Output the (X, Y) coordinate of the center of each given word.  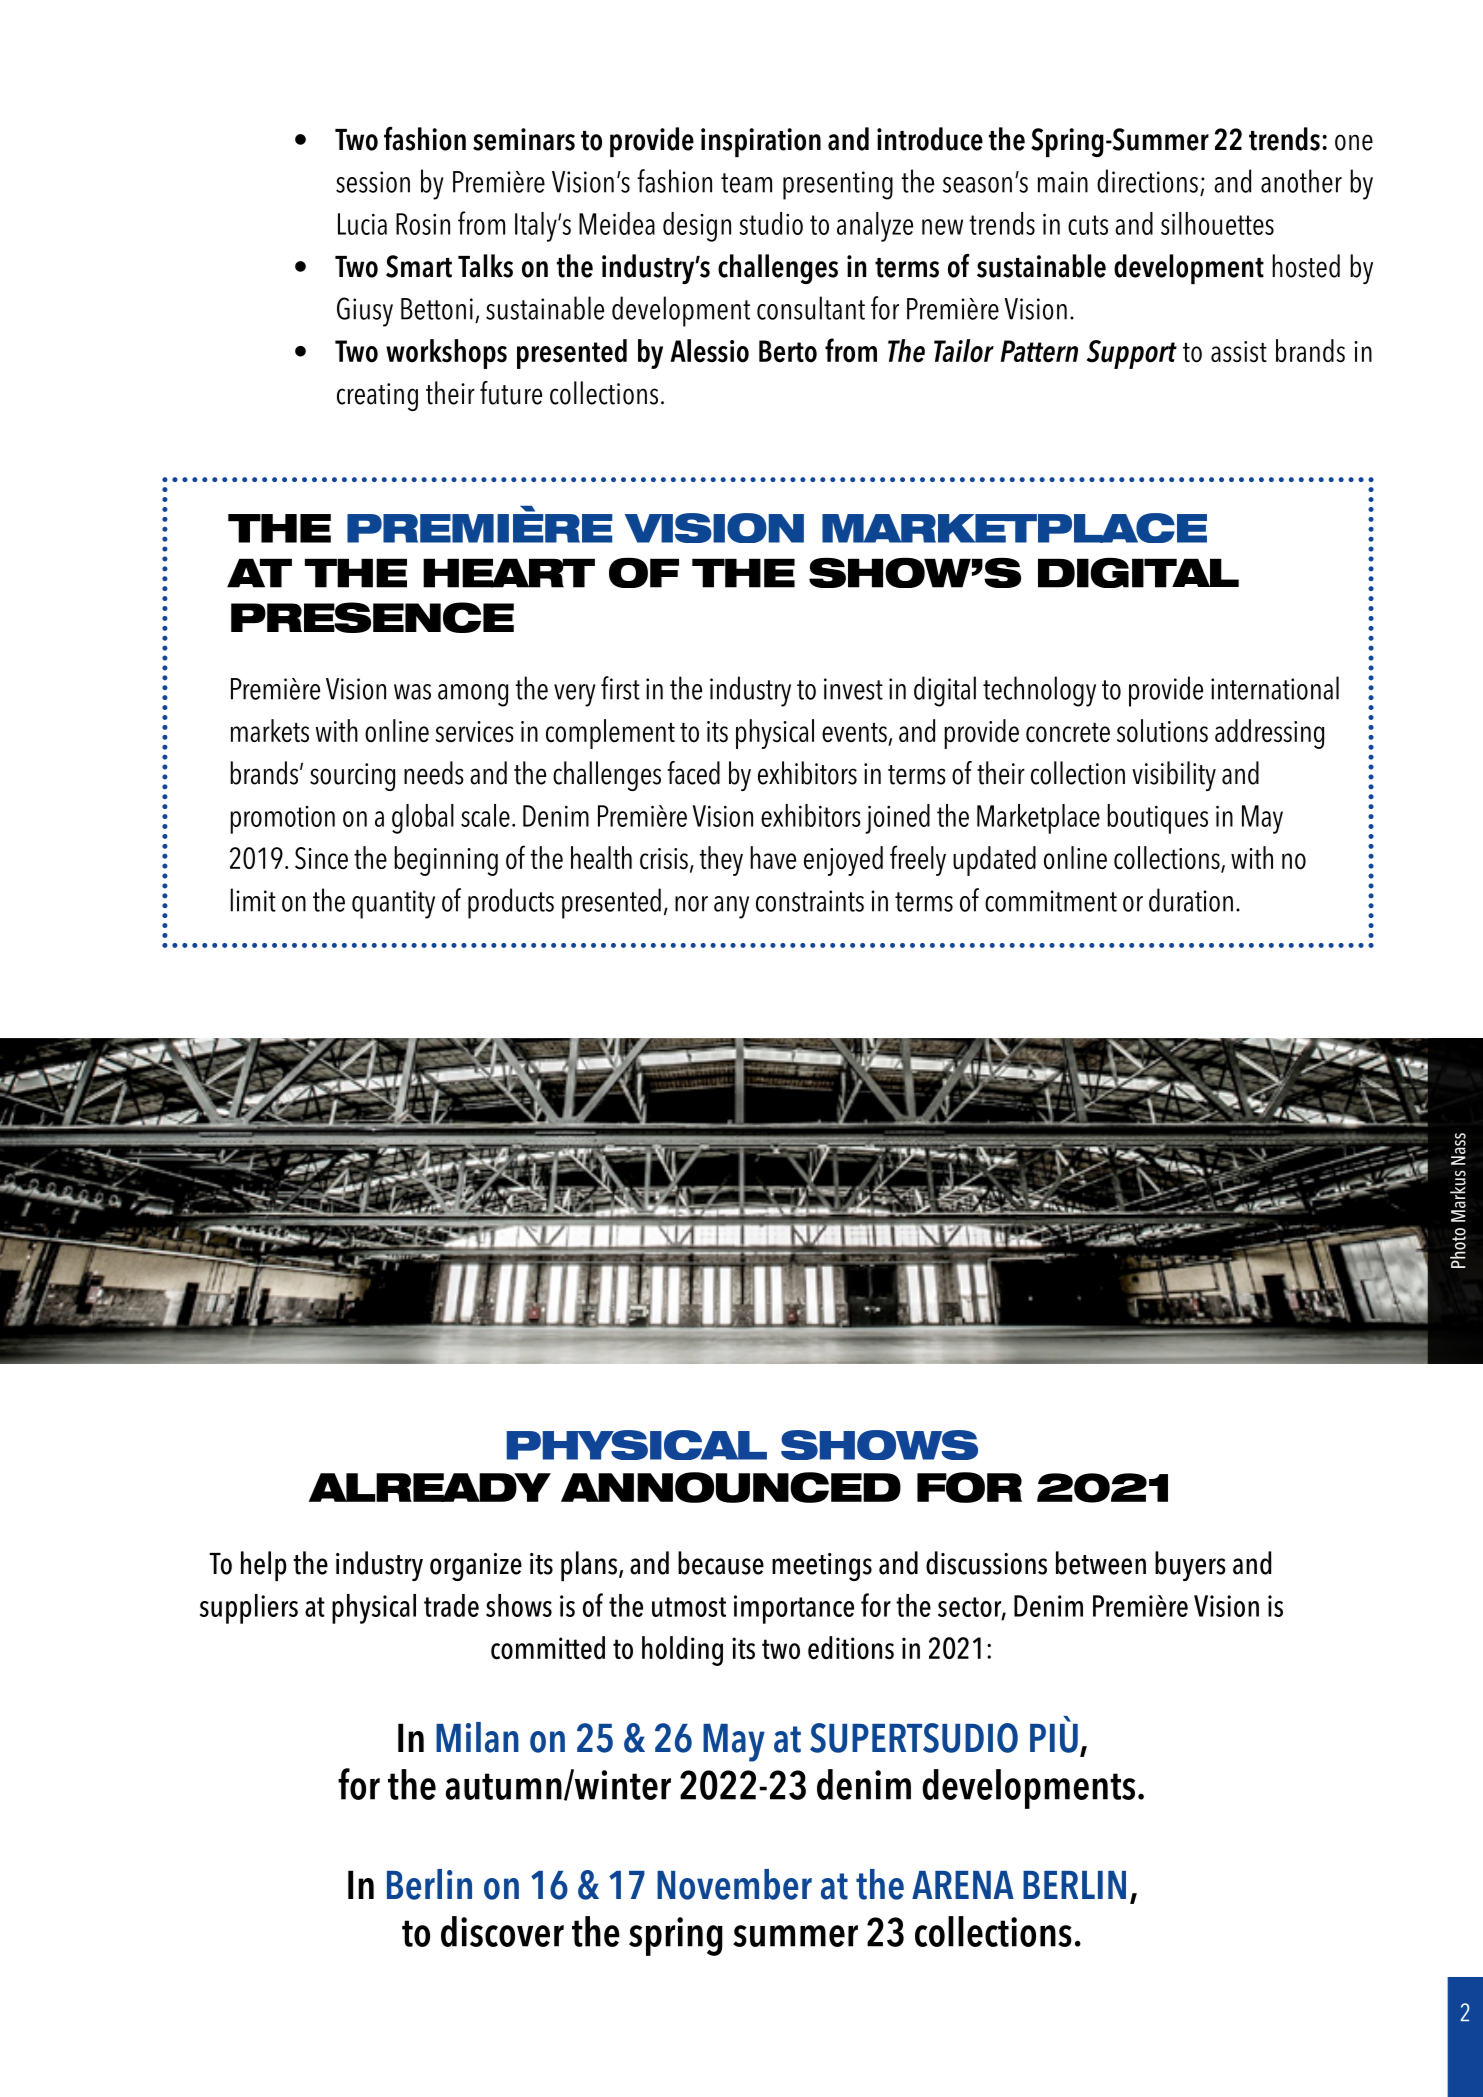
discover (502, 1931)
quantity (393, 904)
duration (1191, 900)
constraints (810, 901)
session (373, 182)
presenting (838, 185)
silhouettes (1217, 223)
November (734, 1884)
